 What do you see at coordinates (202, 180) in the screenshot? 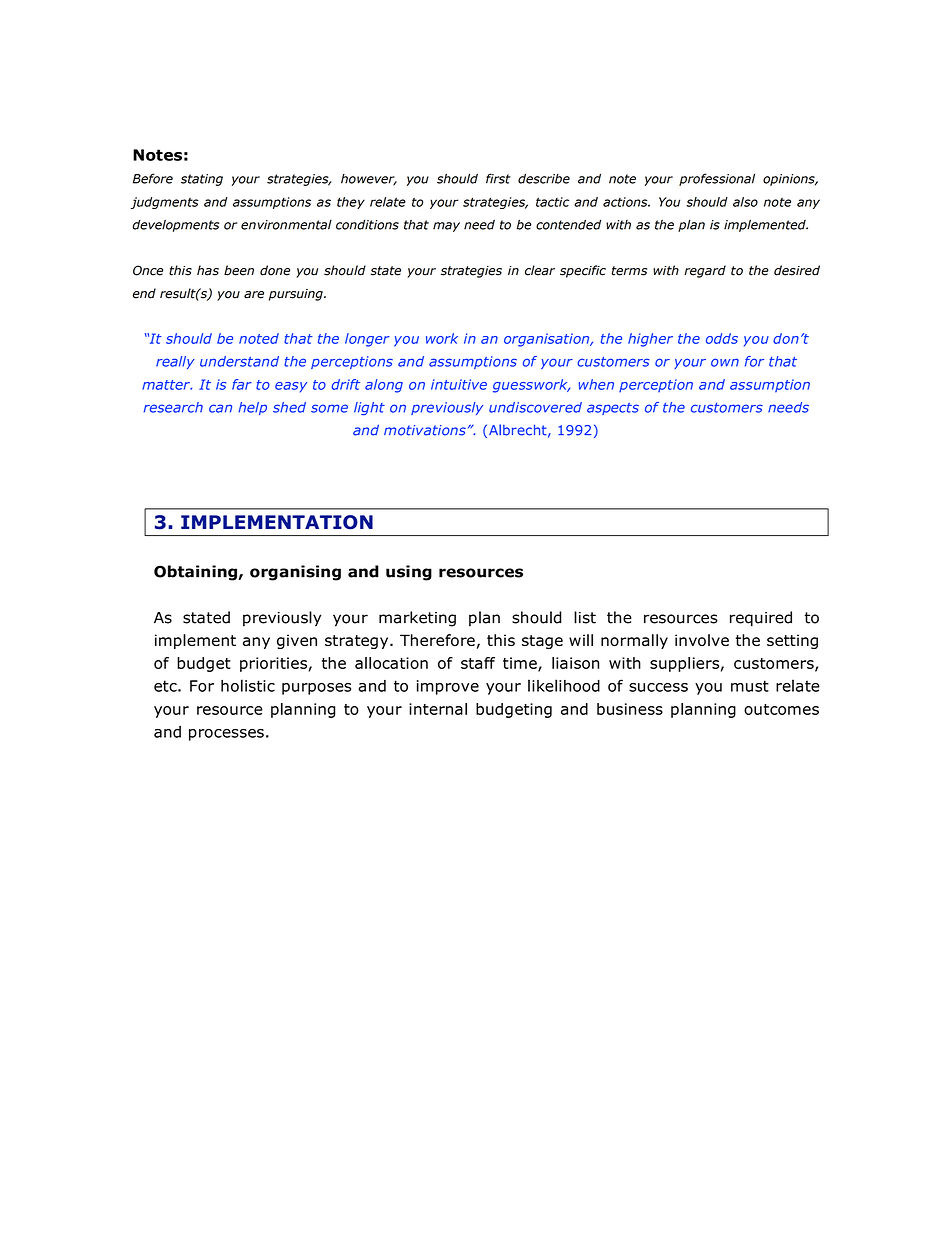
I see `stating` at bounding box center [202, 180].
